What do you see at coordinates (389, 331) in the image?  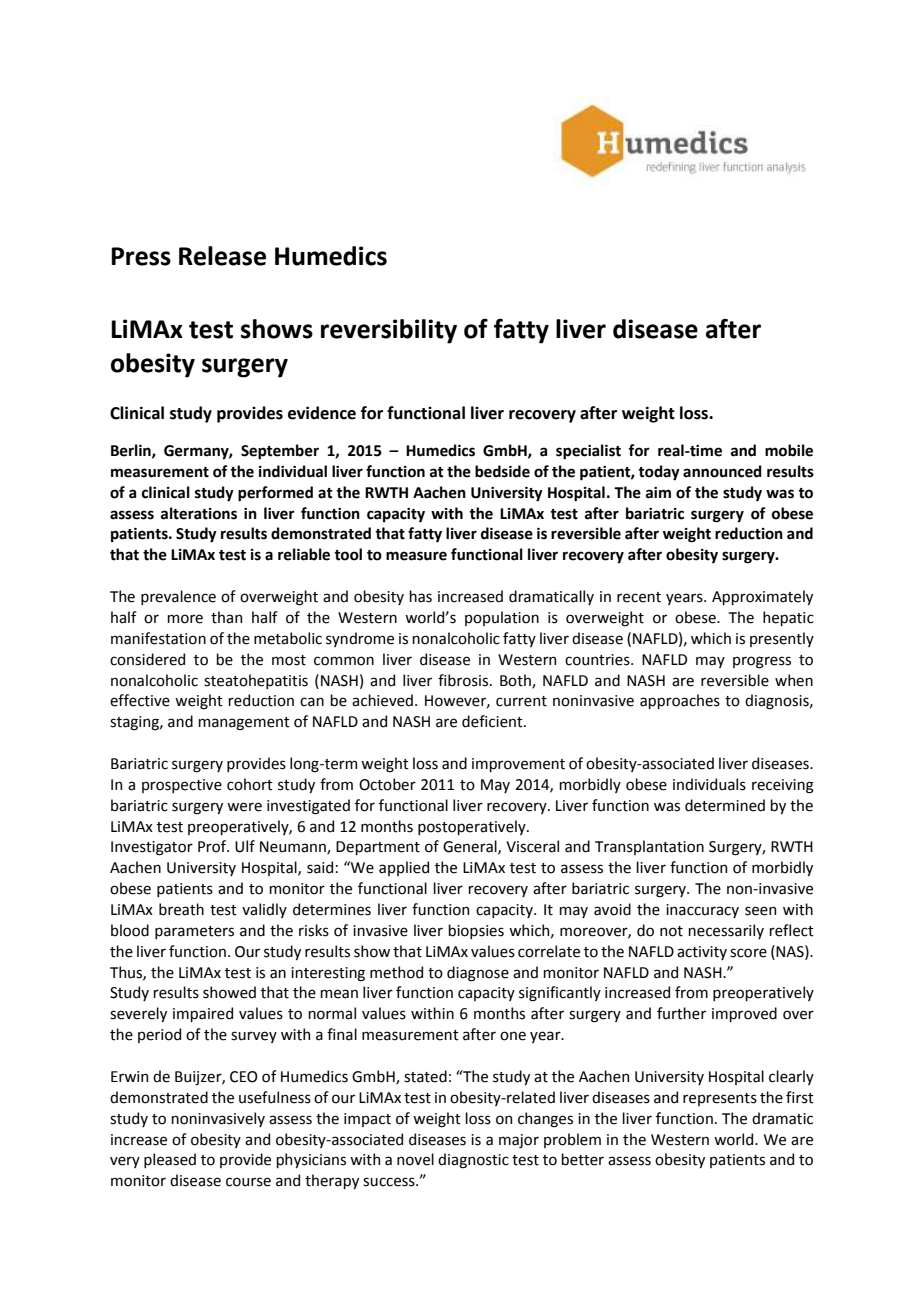 I see `reversibility` at bounding box center [389, 331].
